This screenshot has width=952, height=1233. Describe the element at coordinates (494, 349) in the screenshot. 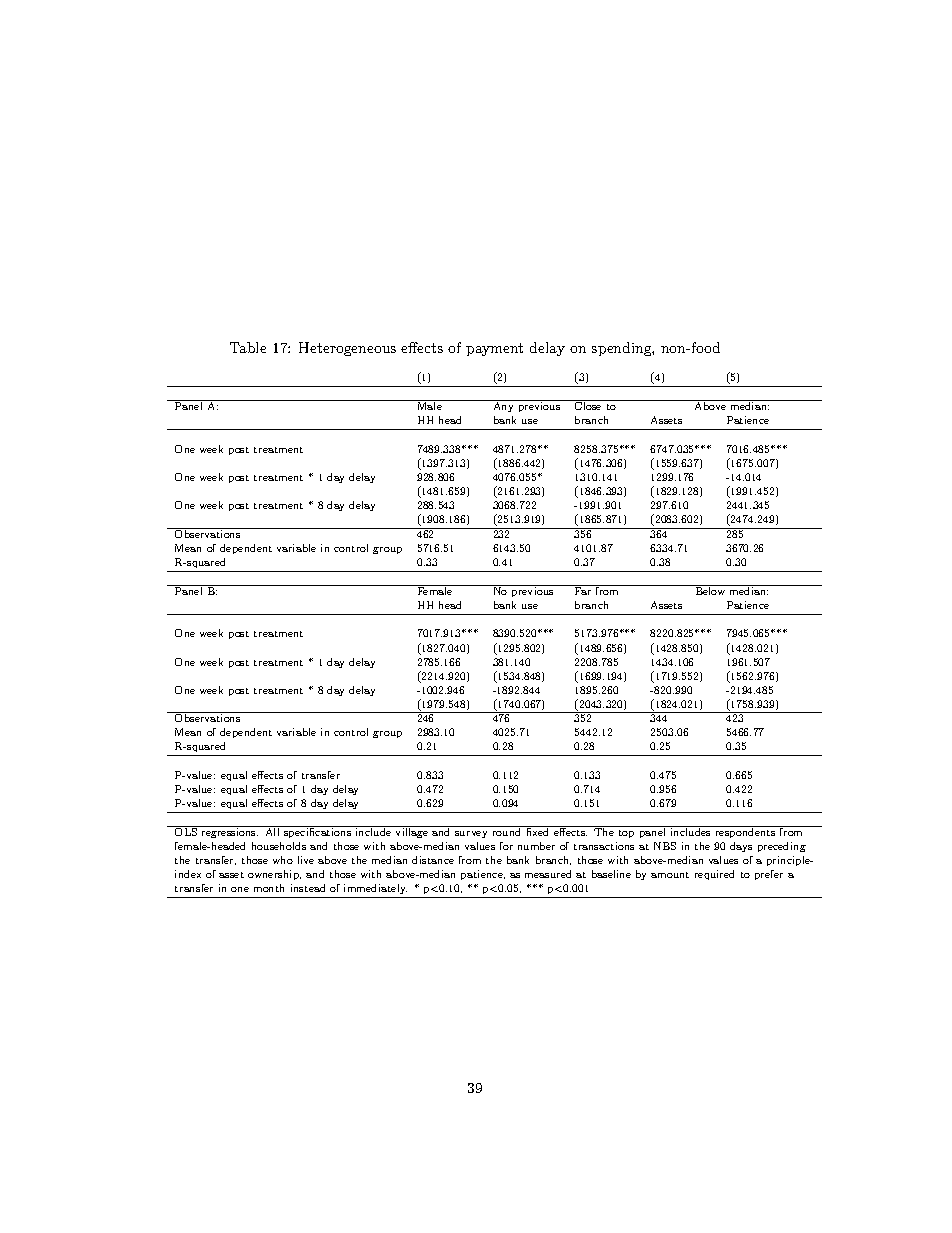

I see `payment` at that location.
